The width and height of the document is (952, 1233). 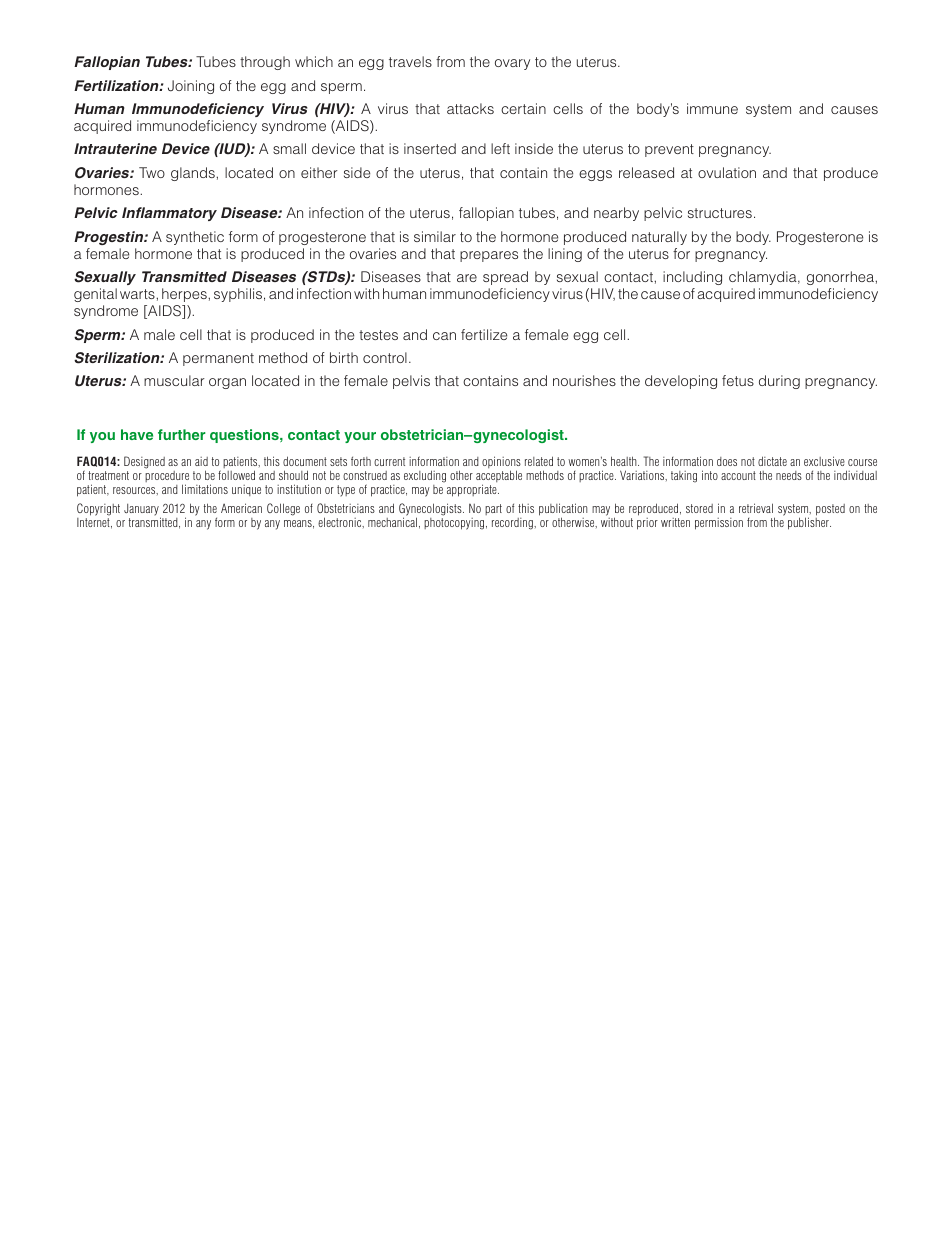 What do you see at coordinates (727, 172) in the document?
I see `ovulation` at bounding box center [727, 172].
